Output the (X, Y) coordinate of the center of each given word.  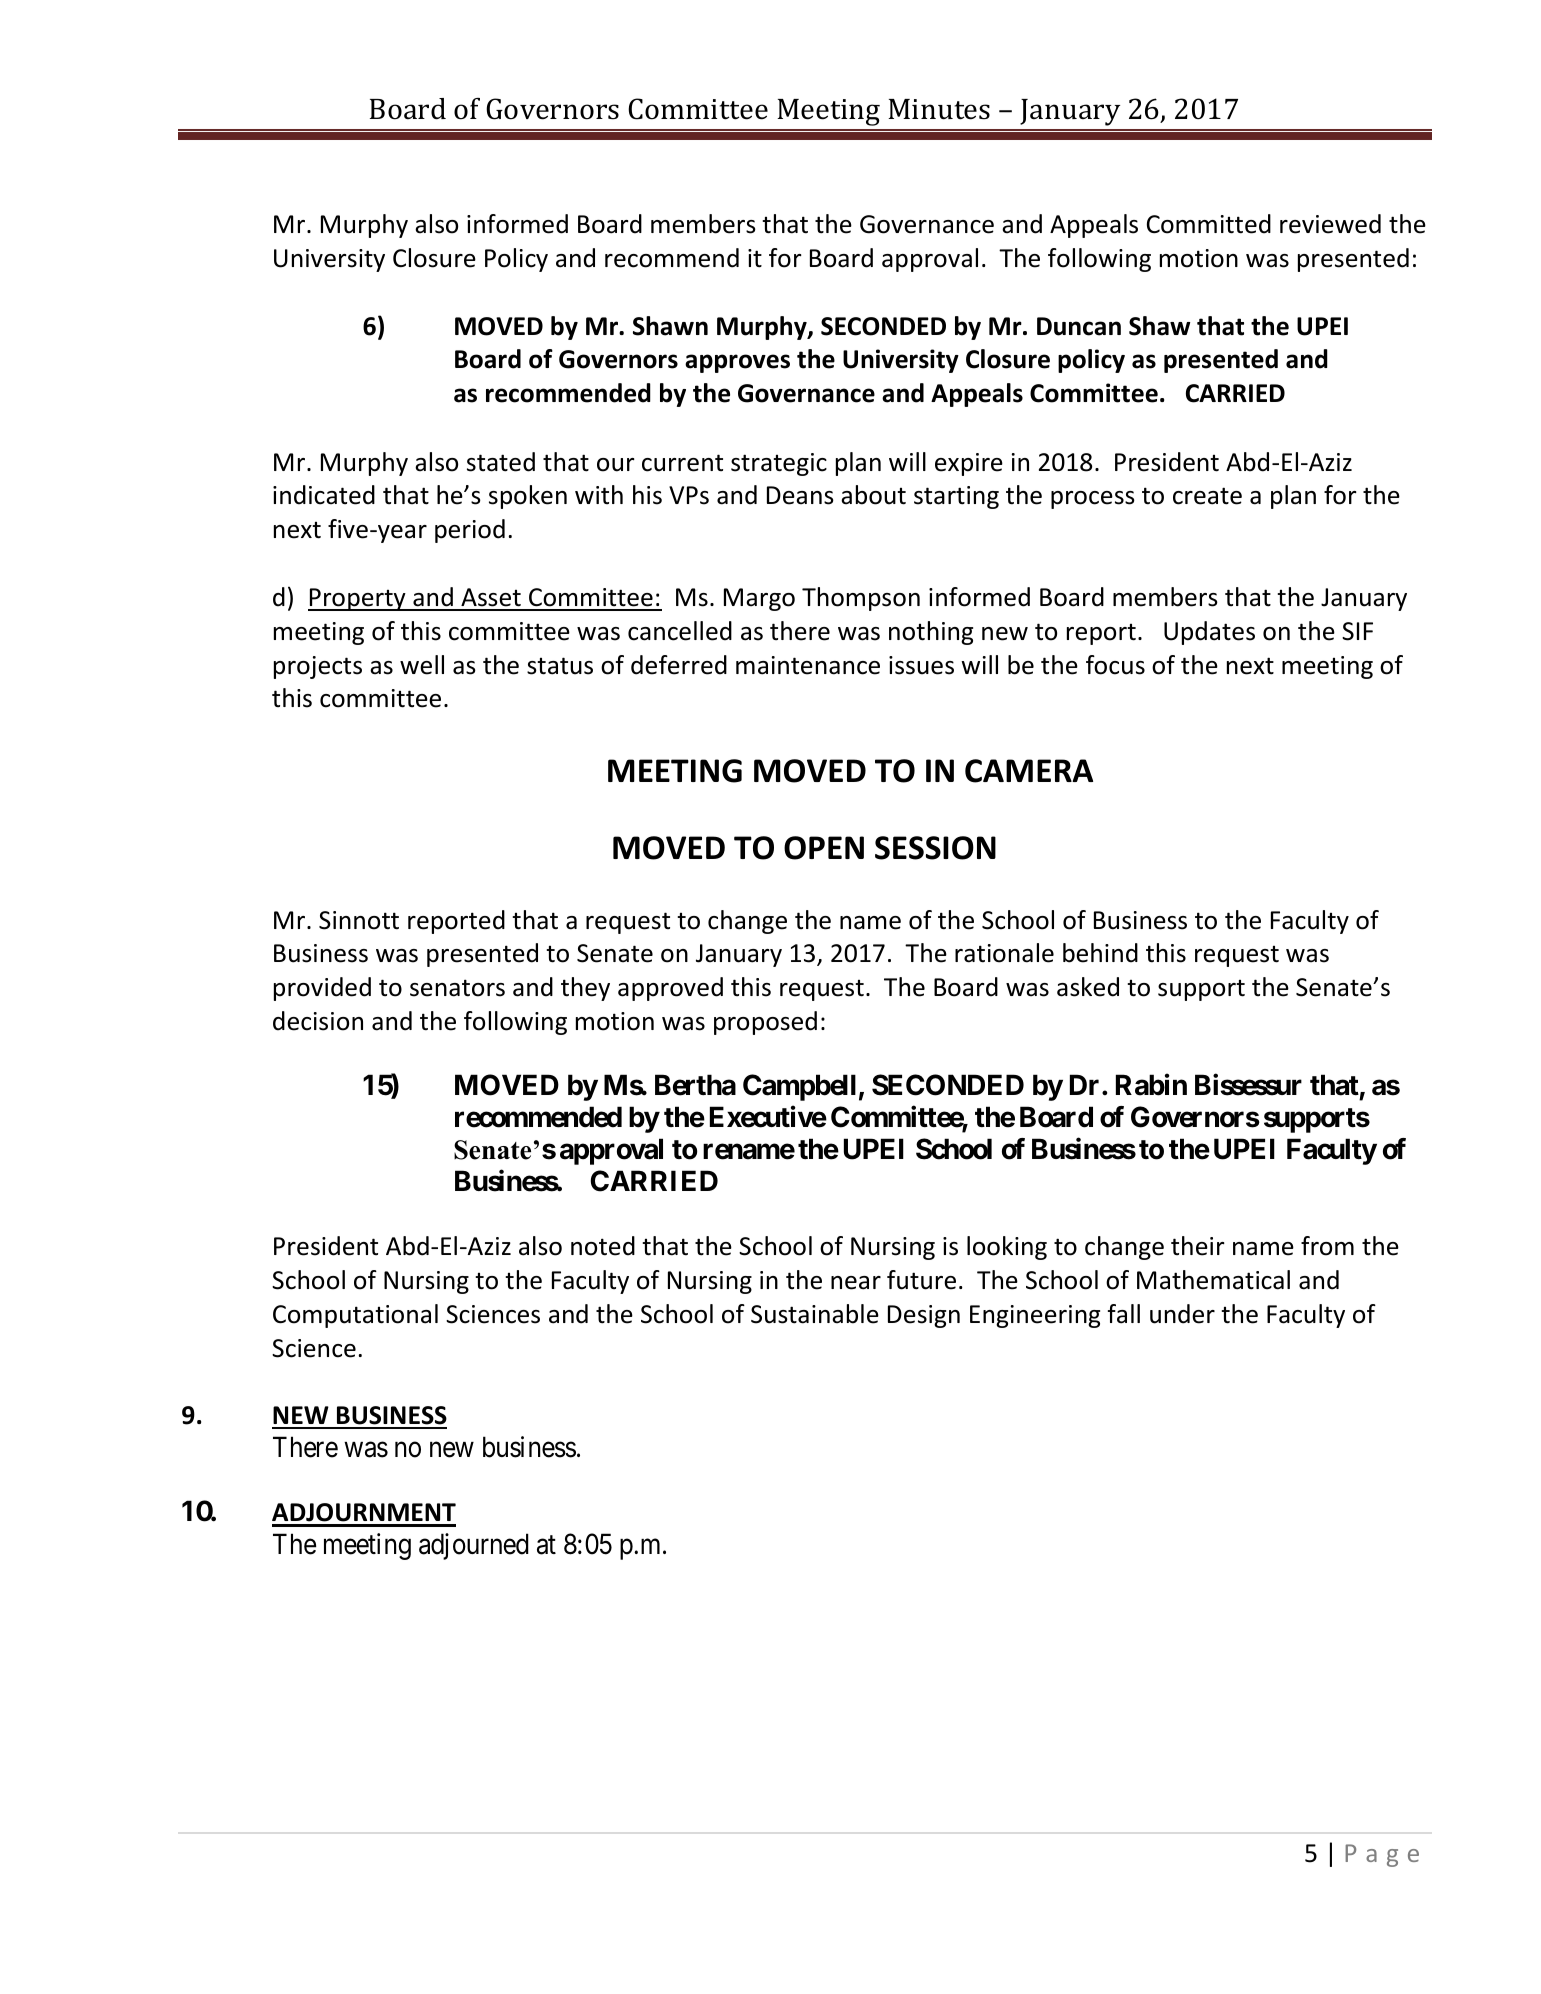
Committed (1209, 224)
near (856, 1283)
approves (737, 363)
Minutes (939, 109)
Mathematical (1213, 1280)
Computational (355, 1316)
